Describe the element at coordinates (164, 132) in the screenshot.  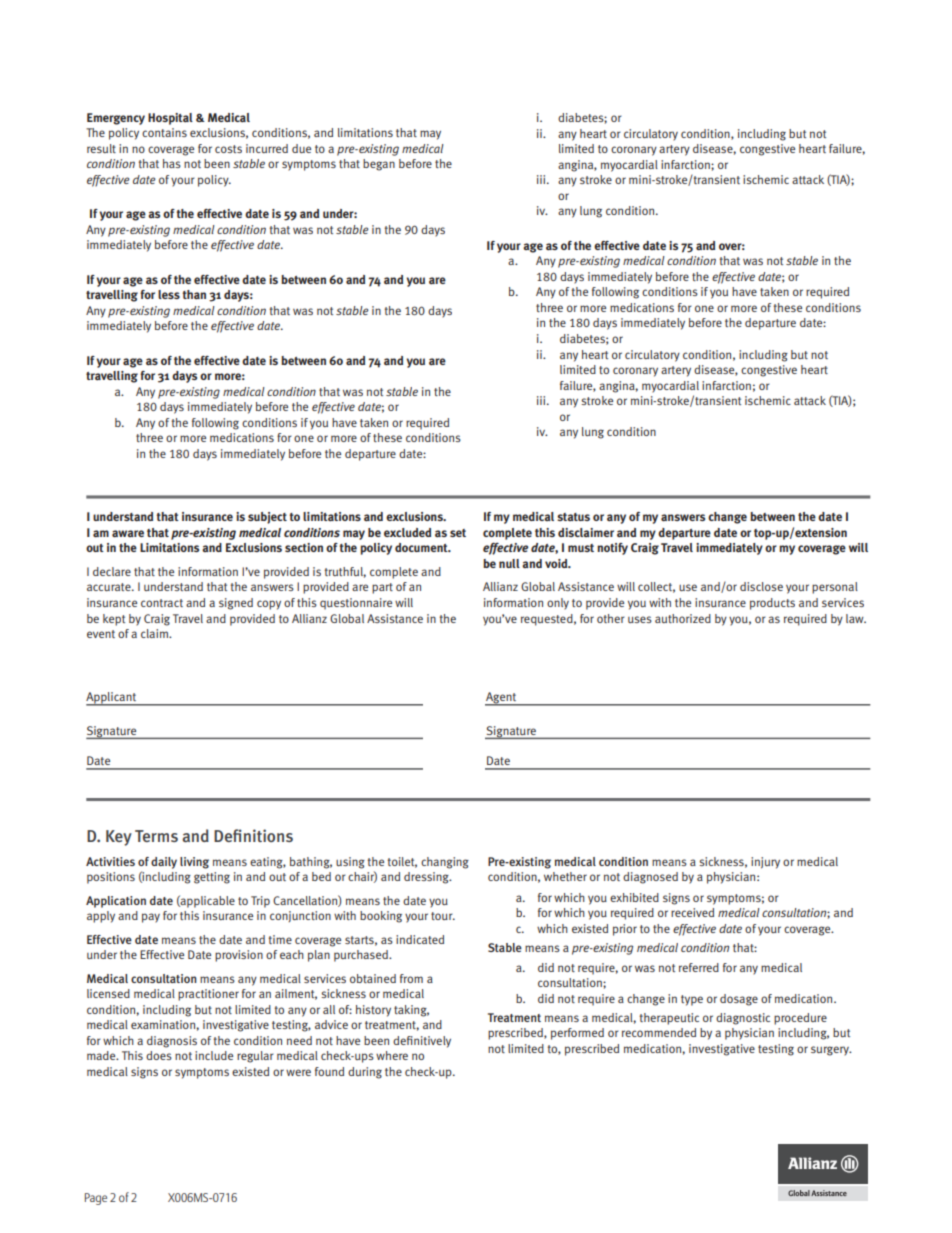
I see `contains` at that location.
